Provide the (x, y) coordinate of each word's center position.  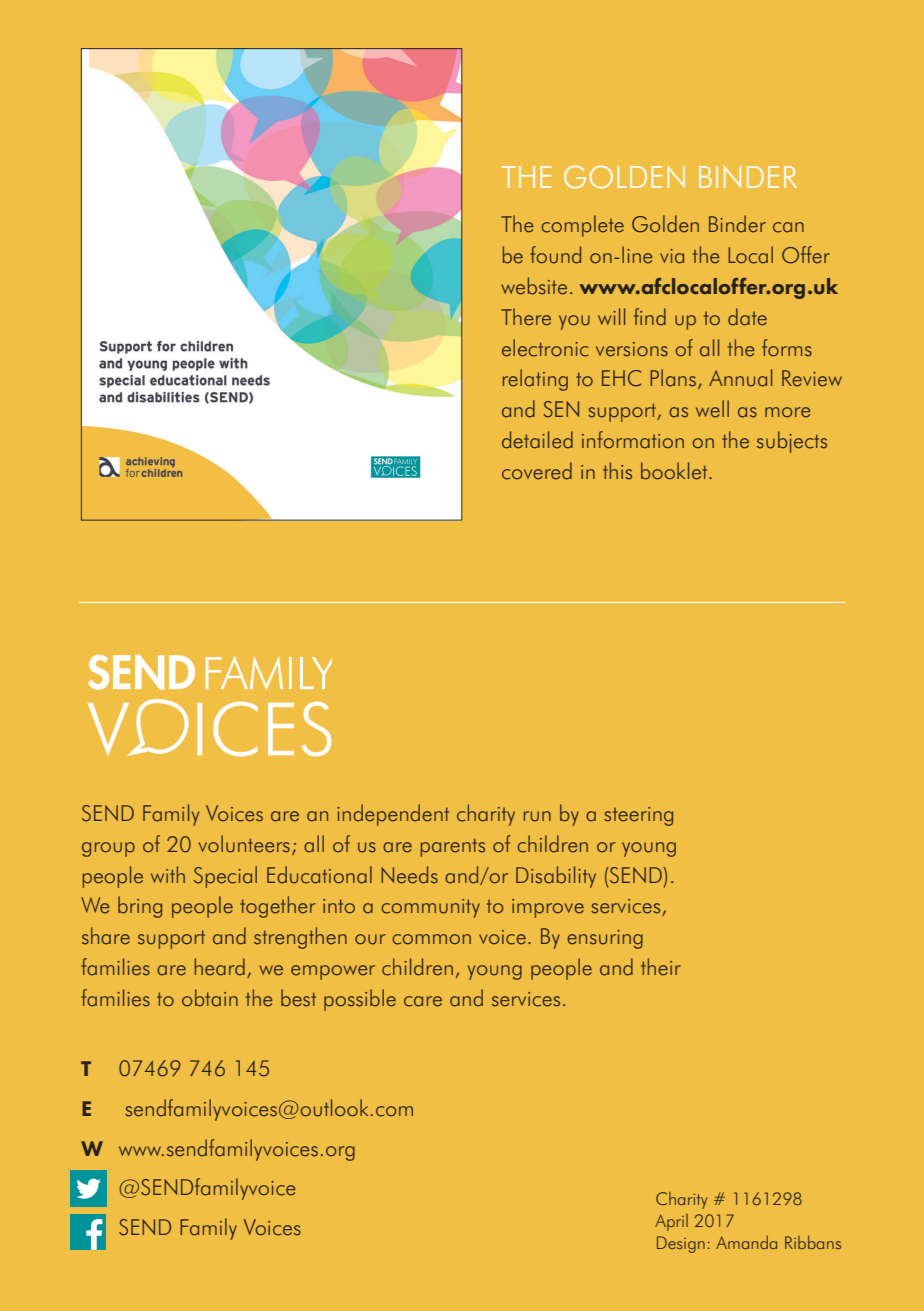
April (671, 1222)
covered (537, 471)
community (430, 908)
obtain (210, 998)
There (526, 317)
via (672, 256)
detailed (537, 440)
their (661, 967)
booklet (675, 471)
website (534, 286)
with (168, 874)
